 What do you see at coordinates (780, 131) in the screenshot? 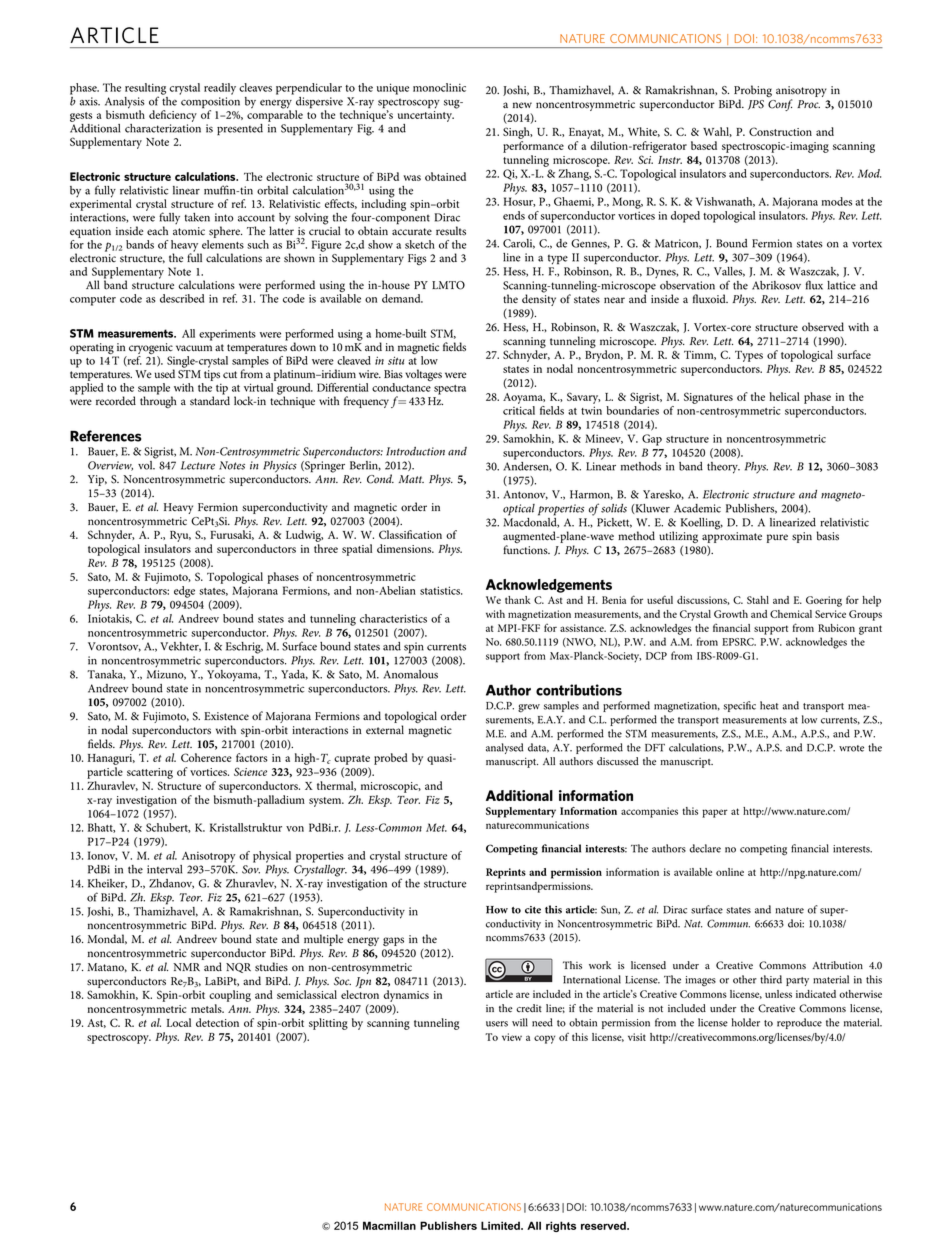
I see `Construction` at bounding box center [780, 131].
